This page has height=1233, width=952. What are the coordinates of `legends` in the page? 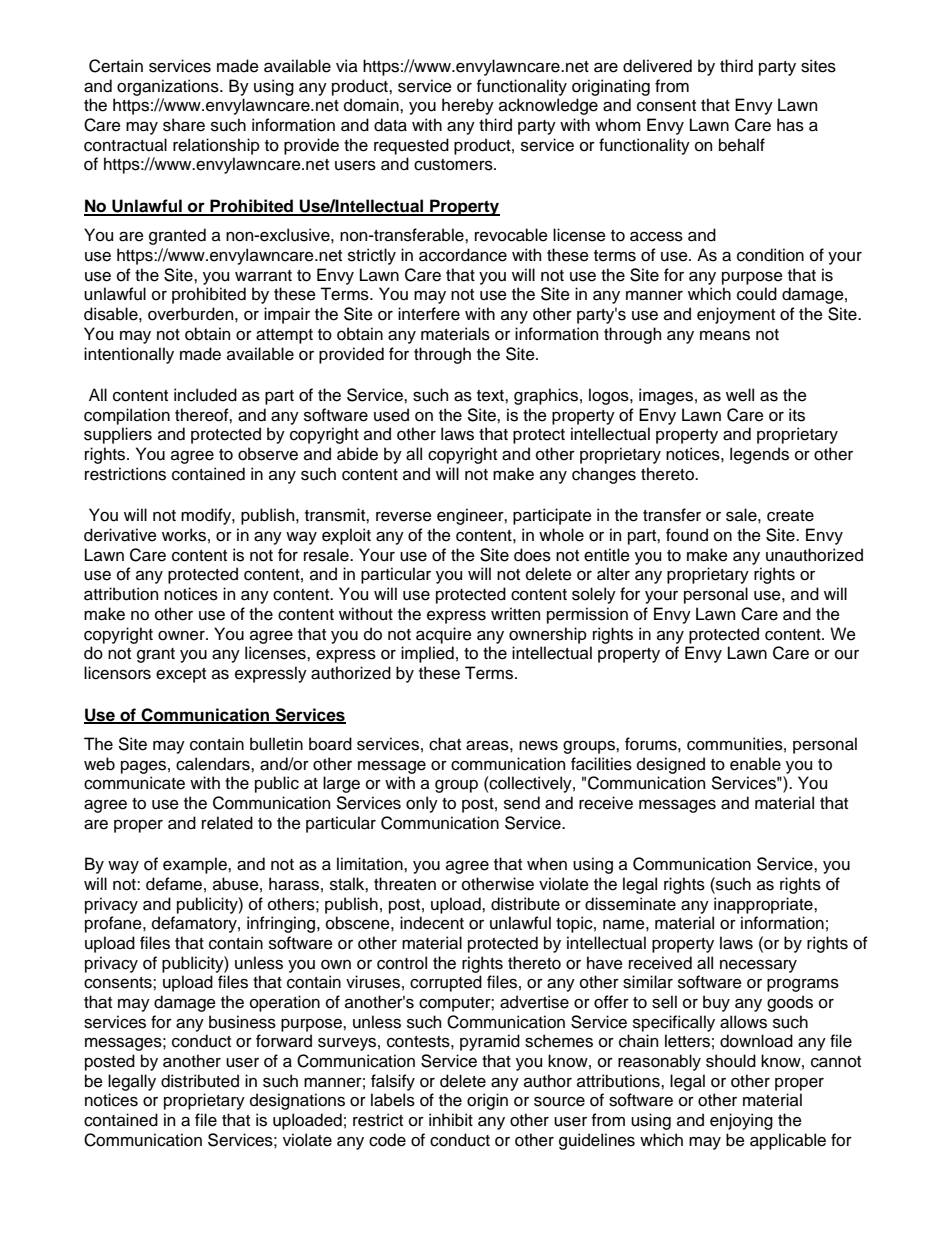 It's located at (759, 455).
